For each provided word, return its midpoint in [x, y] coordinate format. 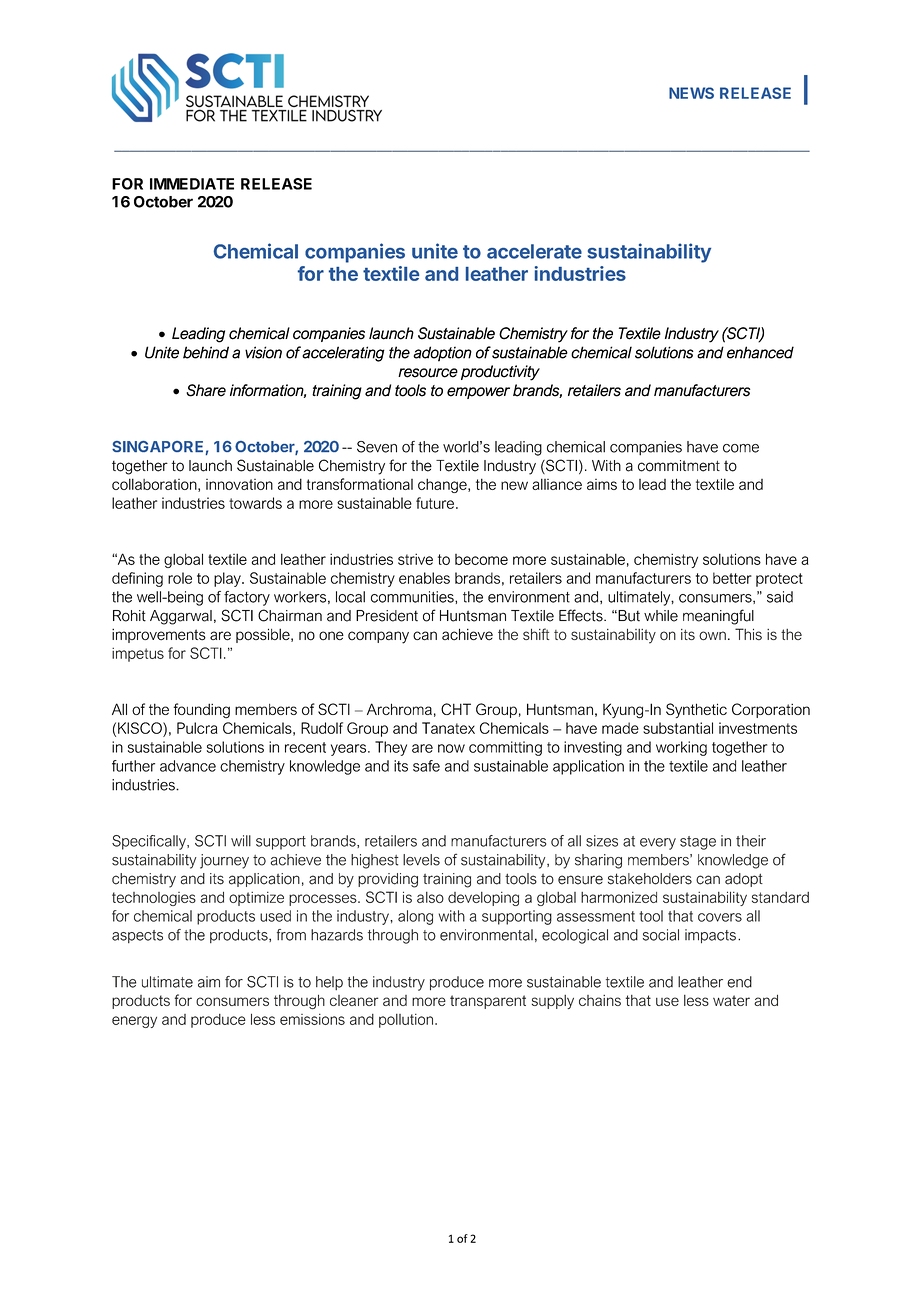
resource [428, 373]
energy [134, 1022]
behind [206, 352]
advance [188, 766]
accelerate [534, 251]
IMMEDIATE [192, 184]
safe [426, 766]
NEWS [691, 93]
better [732, 578]
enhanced [760, 352]
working [681, 748]
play [228, 579]
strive [415, 559]
